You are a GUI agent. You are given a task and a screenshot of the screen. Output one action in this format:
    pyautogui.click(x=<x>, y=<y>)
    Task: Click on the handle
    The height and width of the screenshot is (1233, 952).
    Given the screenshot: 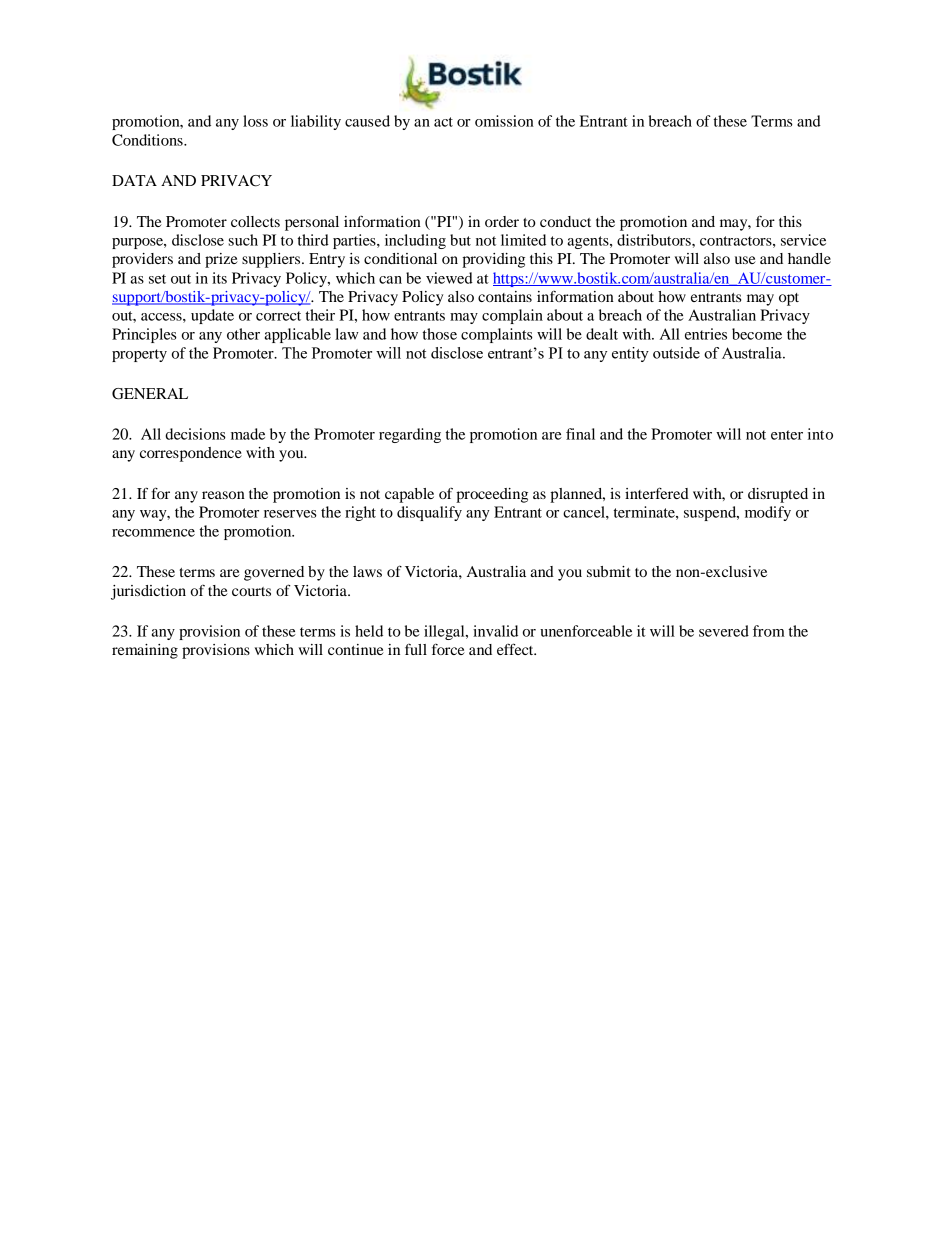 What is the action you would take?
    pyautogui.click(x=809, y=258)
